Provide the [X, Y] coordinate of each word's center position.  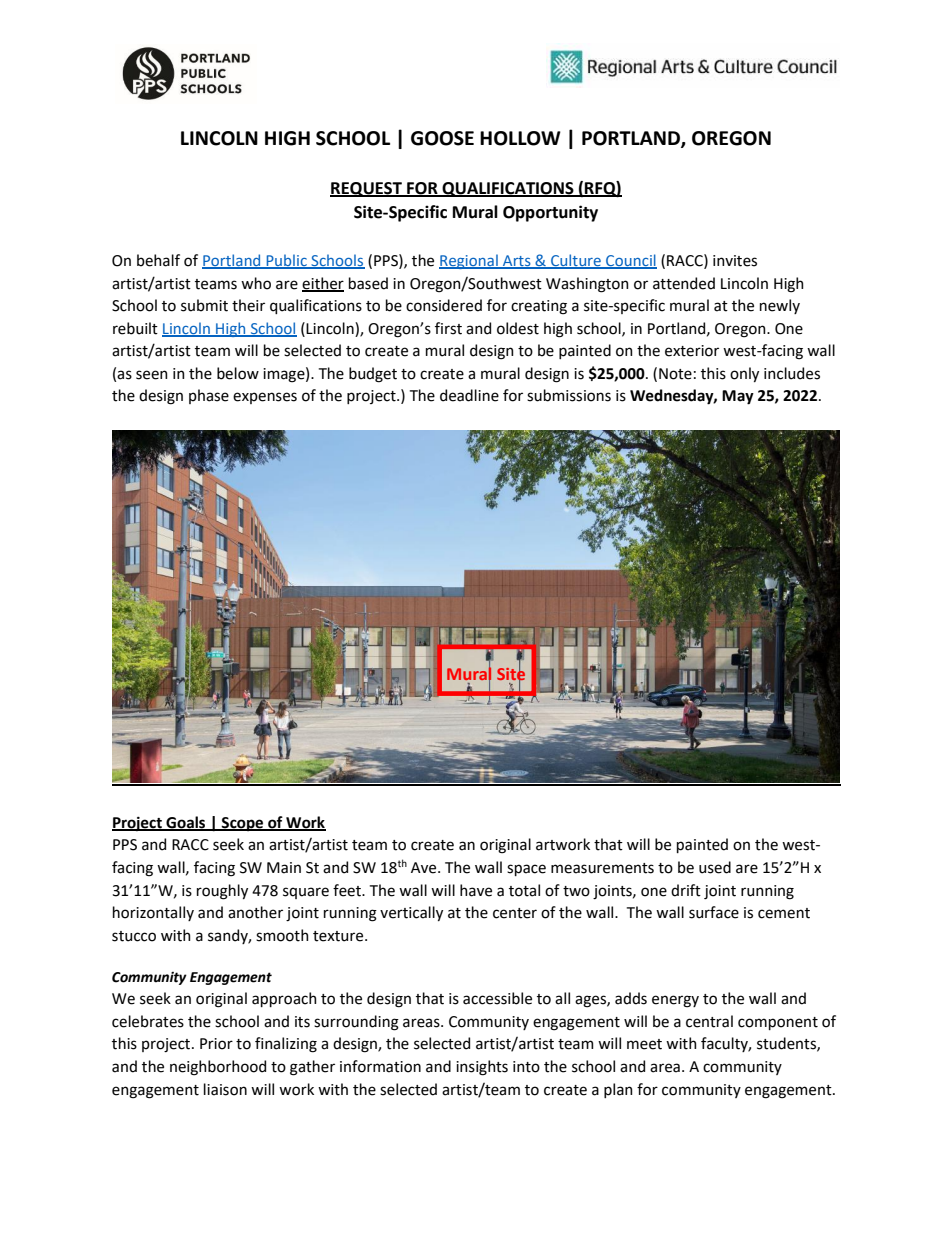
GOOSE [442, 138]
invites [735, 261]
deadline [469, 395]
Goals [186, 823]
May [738, 397]
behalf [158, 260]
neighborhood [218, 1068]
